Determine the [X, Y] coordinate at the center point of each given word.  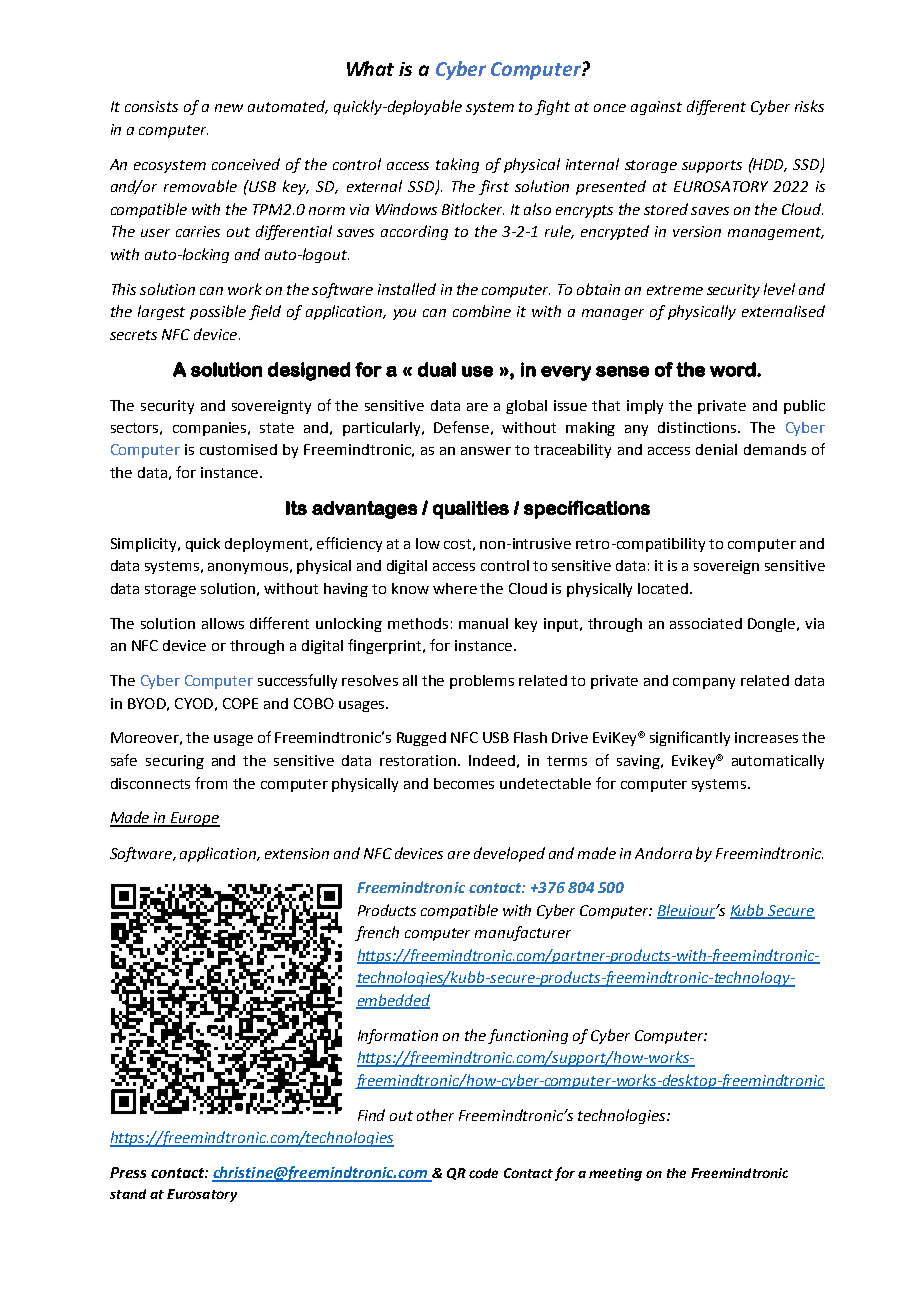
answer [486, 451]
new [229, 108]
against [656, 108]
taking [457, 165]
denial [716, 449]
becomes [464, 783]
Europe [194, 819]
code [483, 1173]
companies [211, 429]
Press [128, 1172]
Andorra [663, 853]
